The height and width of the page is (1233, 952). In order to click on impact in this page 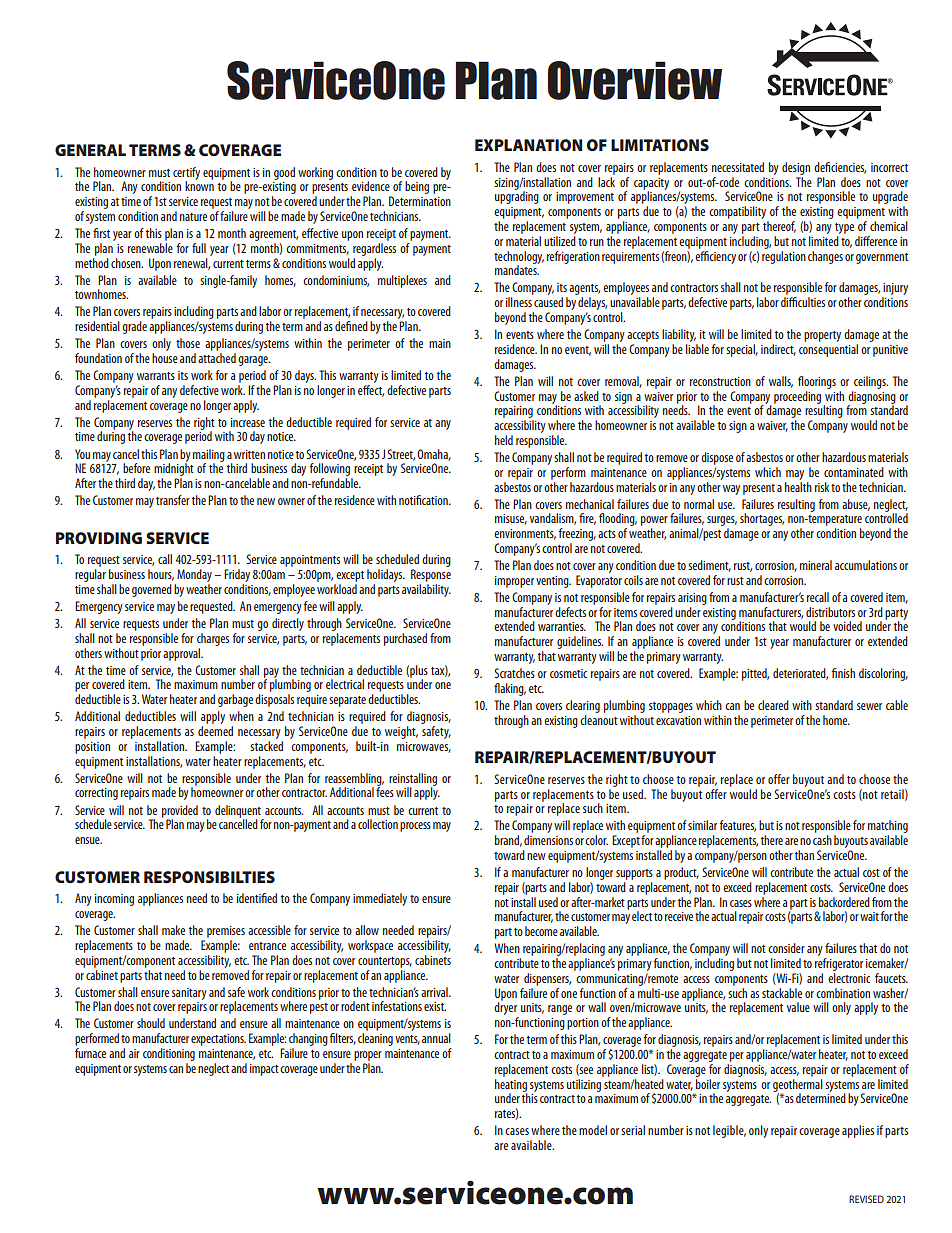, I will do `click(264, 1070)`.
